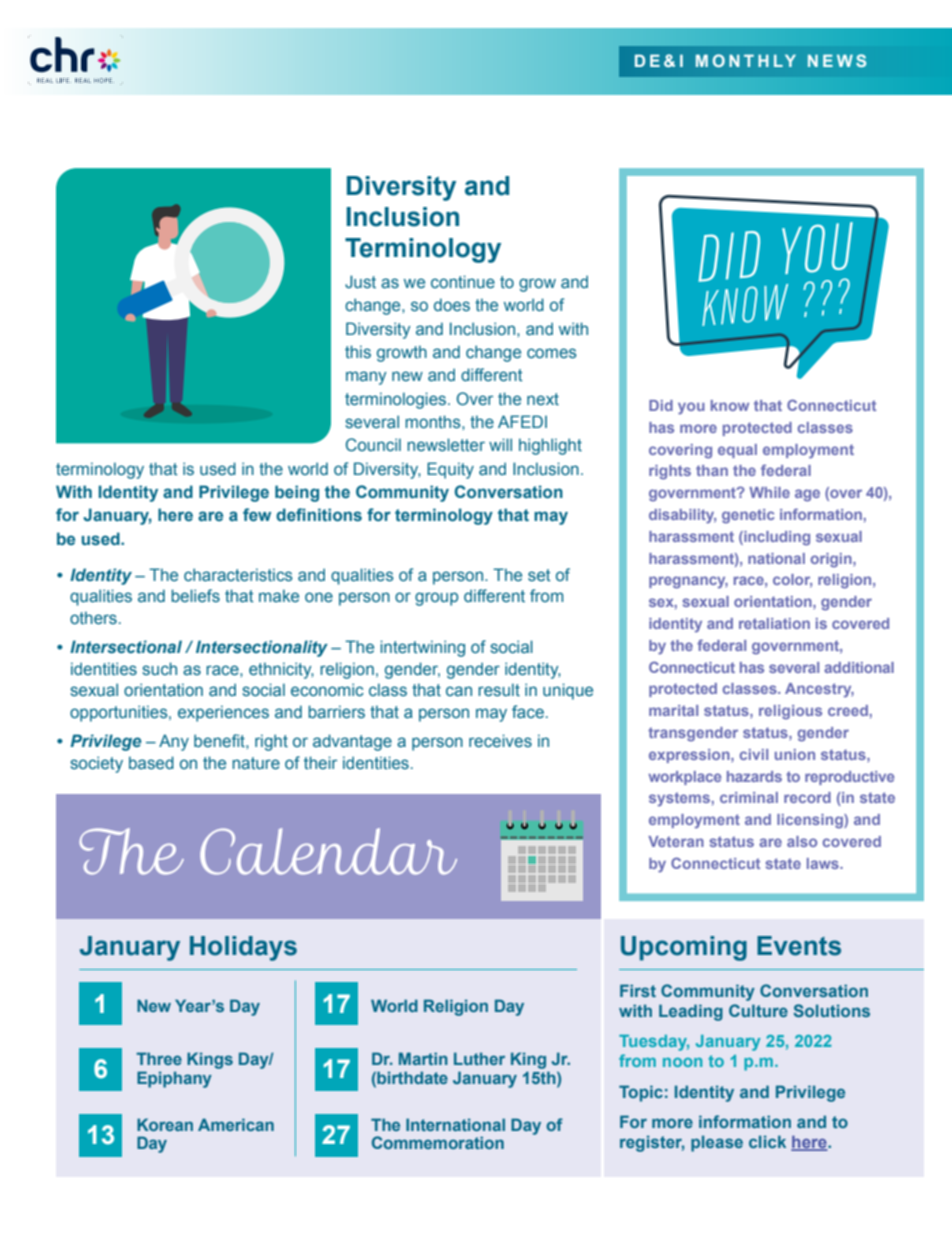 The image size is (952, 1233). I want to click on religious, so click(790, 712).
